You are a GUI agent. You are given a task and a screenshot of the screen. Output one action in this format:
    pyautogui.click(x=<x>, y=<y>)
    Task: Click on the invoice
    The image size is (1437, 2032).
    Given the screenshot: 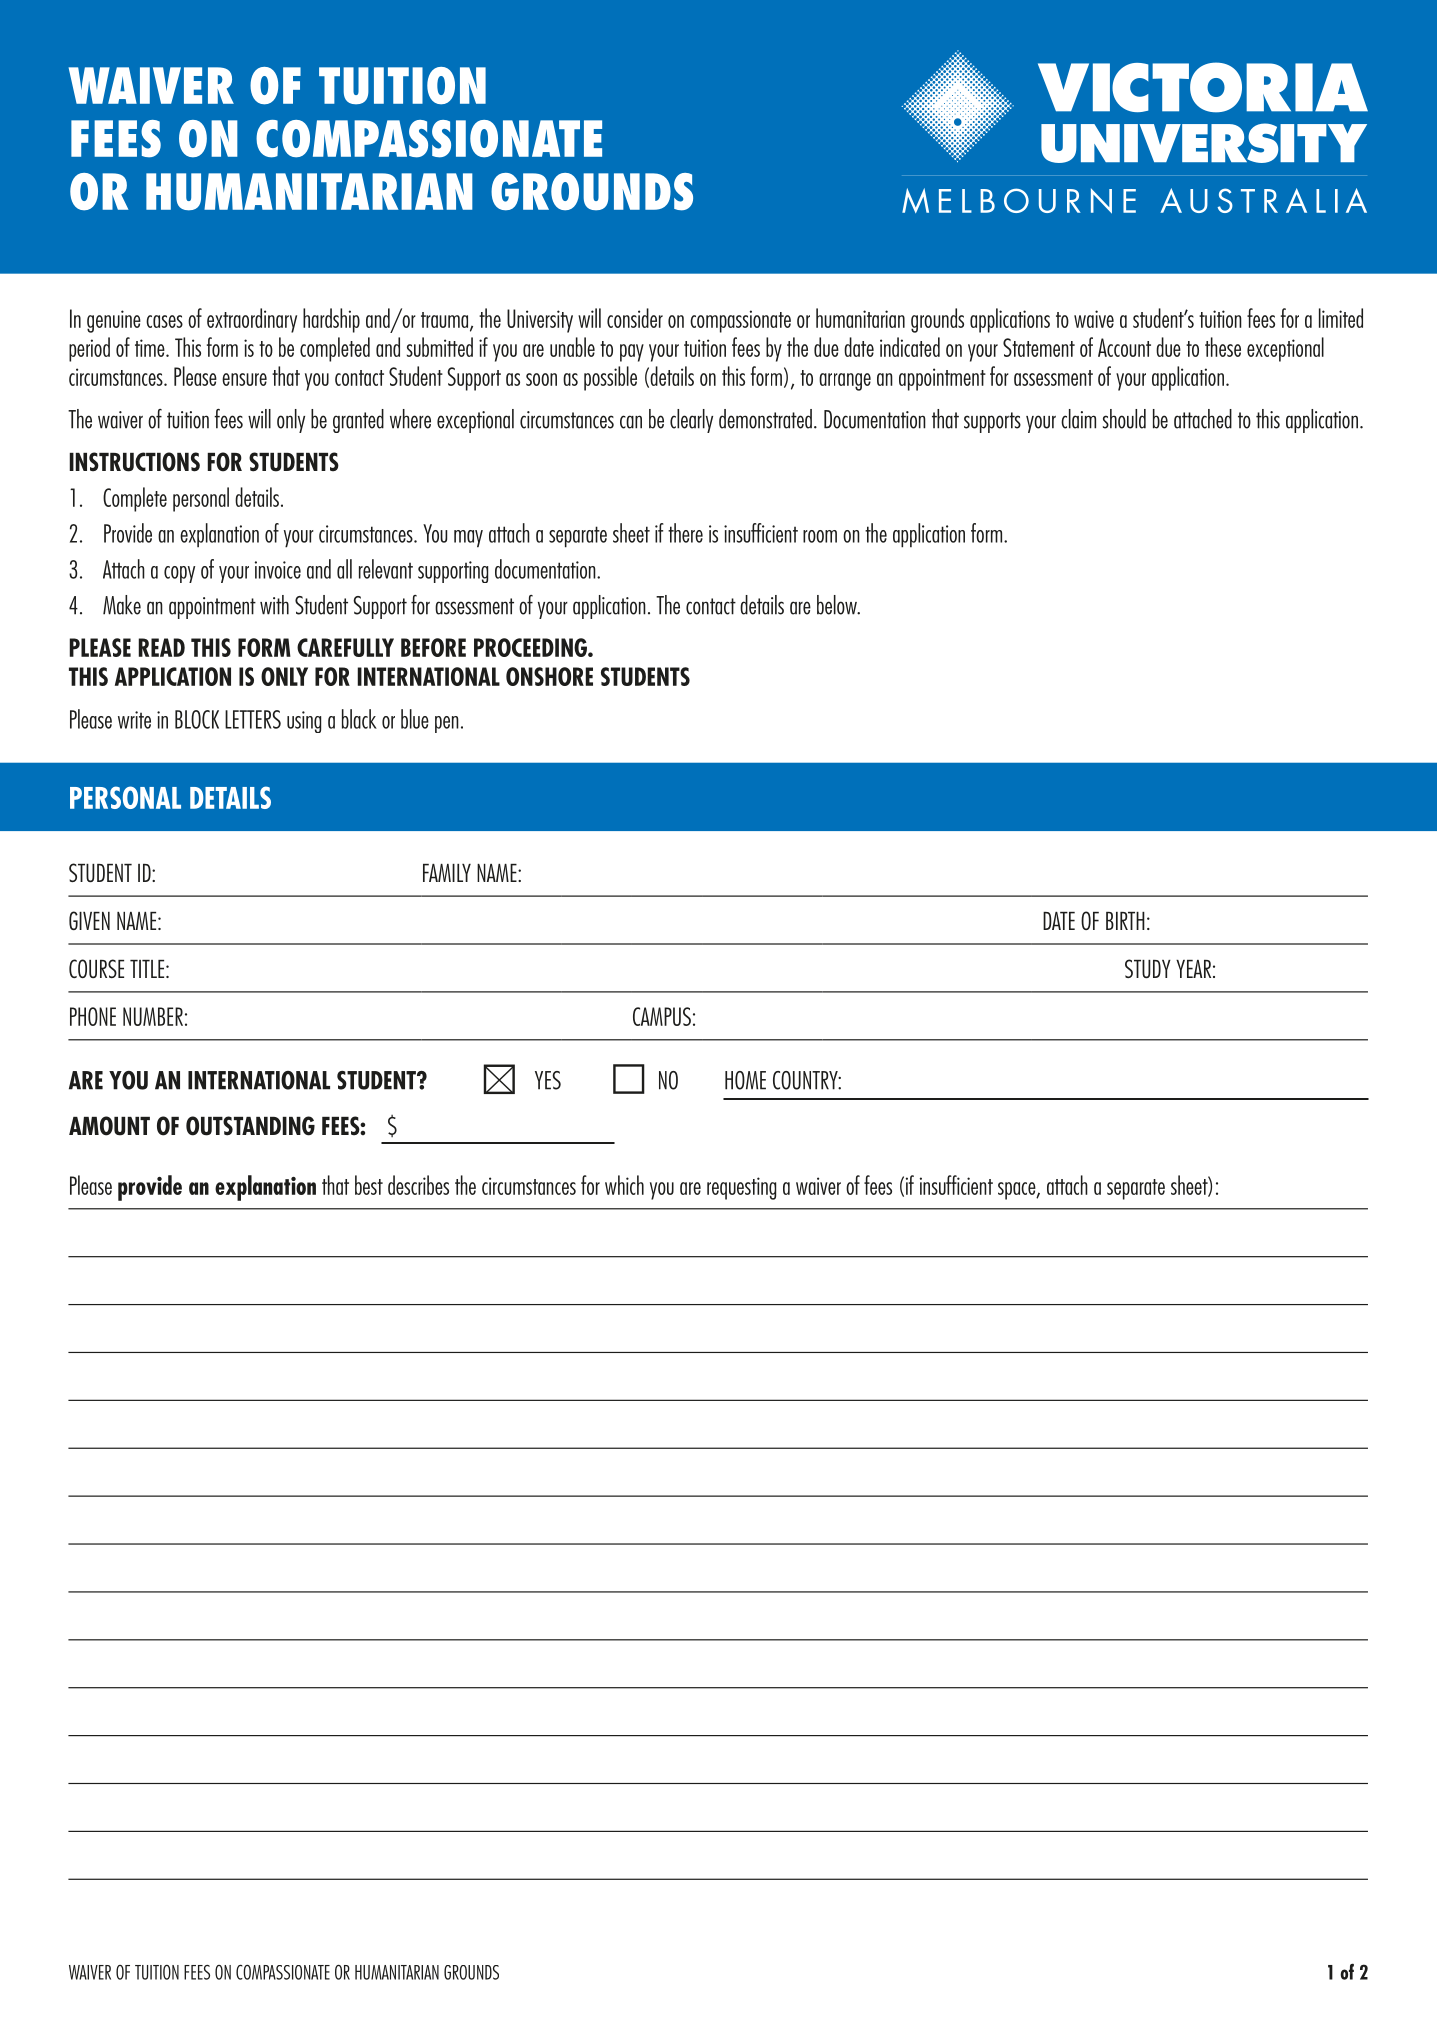 What is the action you would take?
    pyautogui.click(x=278, y=570)
